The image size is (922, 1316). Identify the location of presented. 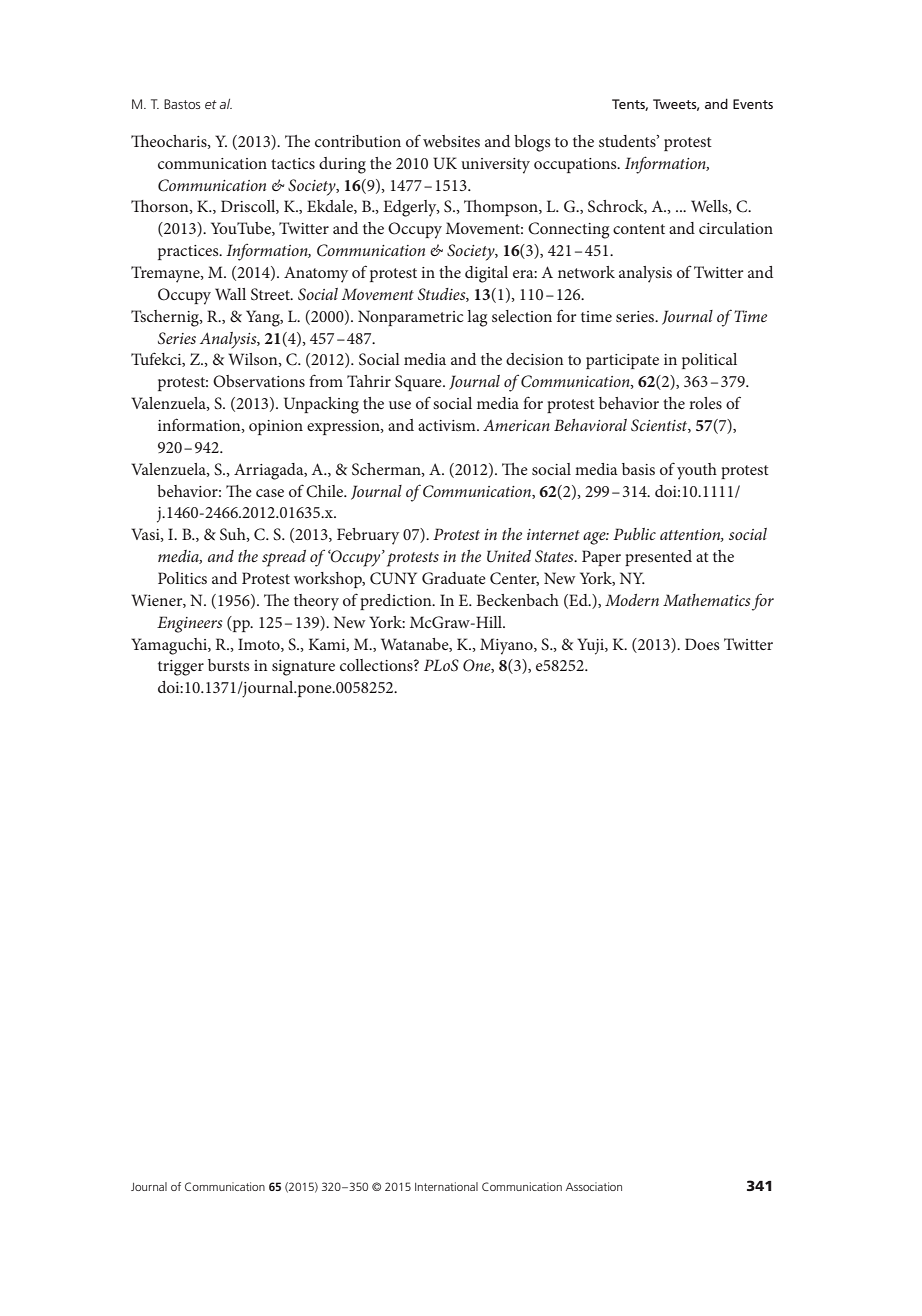
(658, 558).
